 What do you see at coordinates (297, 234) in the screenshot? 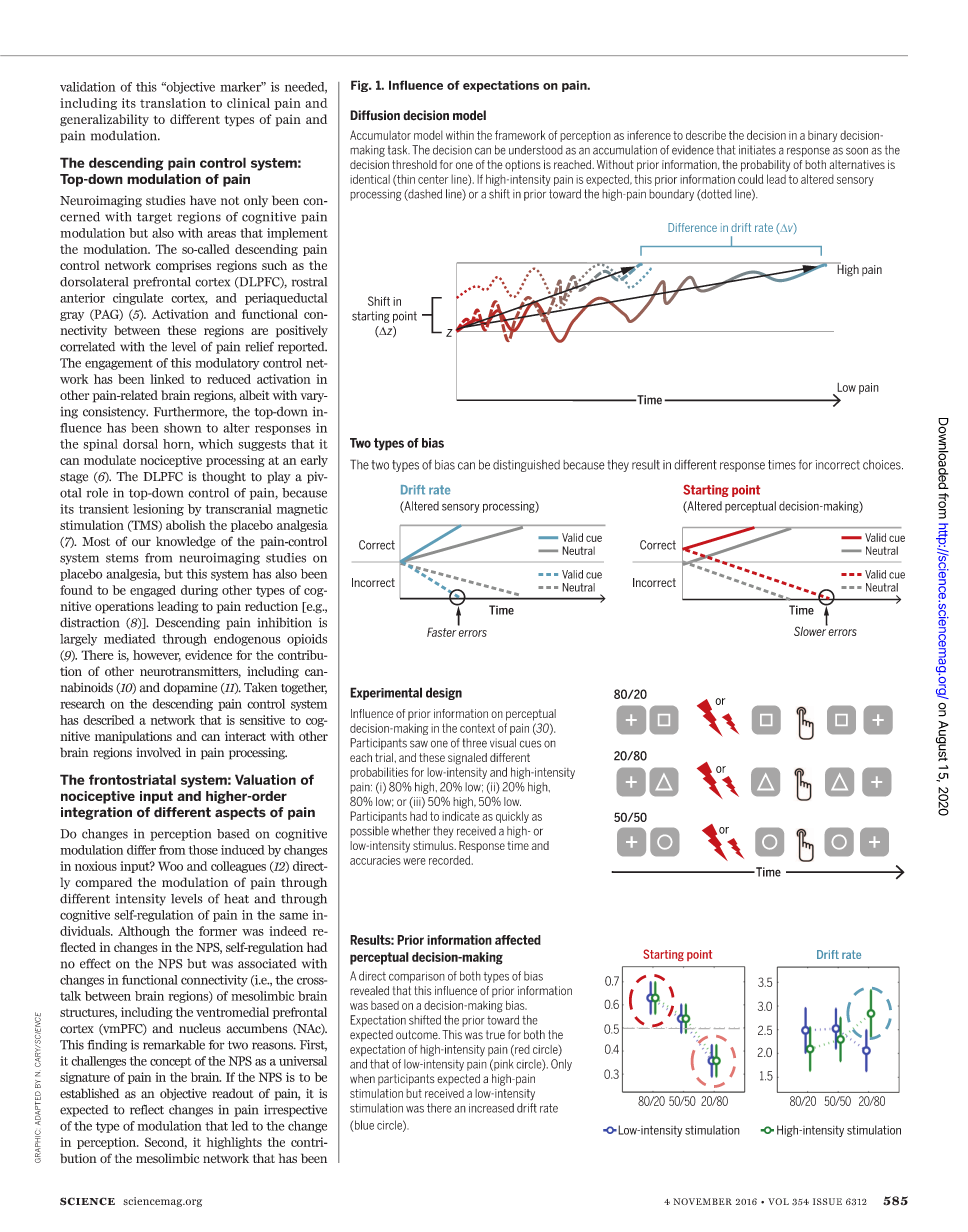
I see `implement` at bounding box center [297, 234].
